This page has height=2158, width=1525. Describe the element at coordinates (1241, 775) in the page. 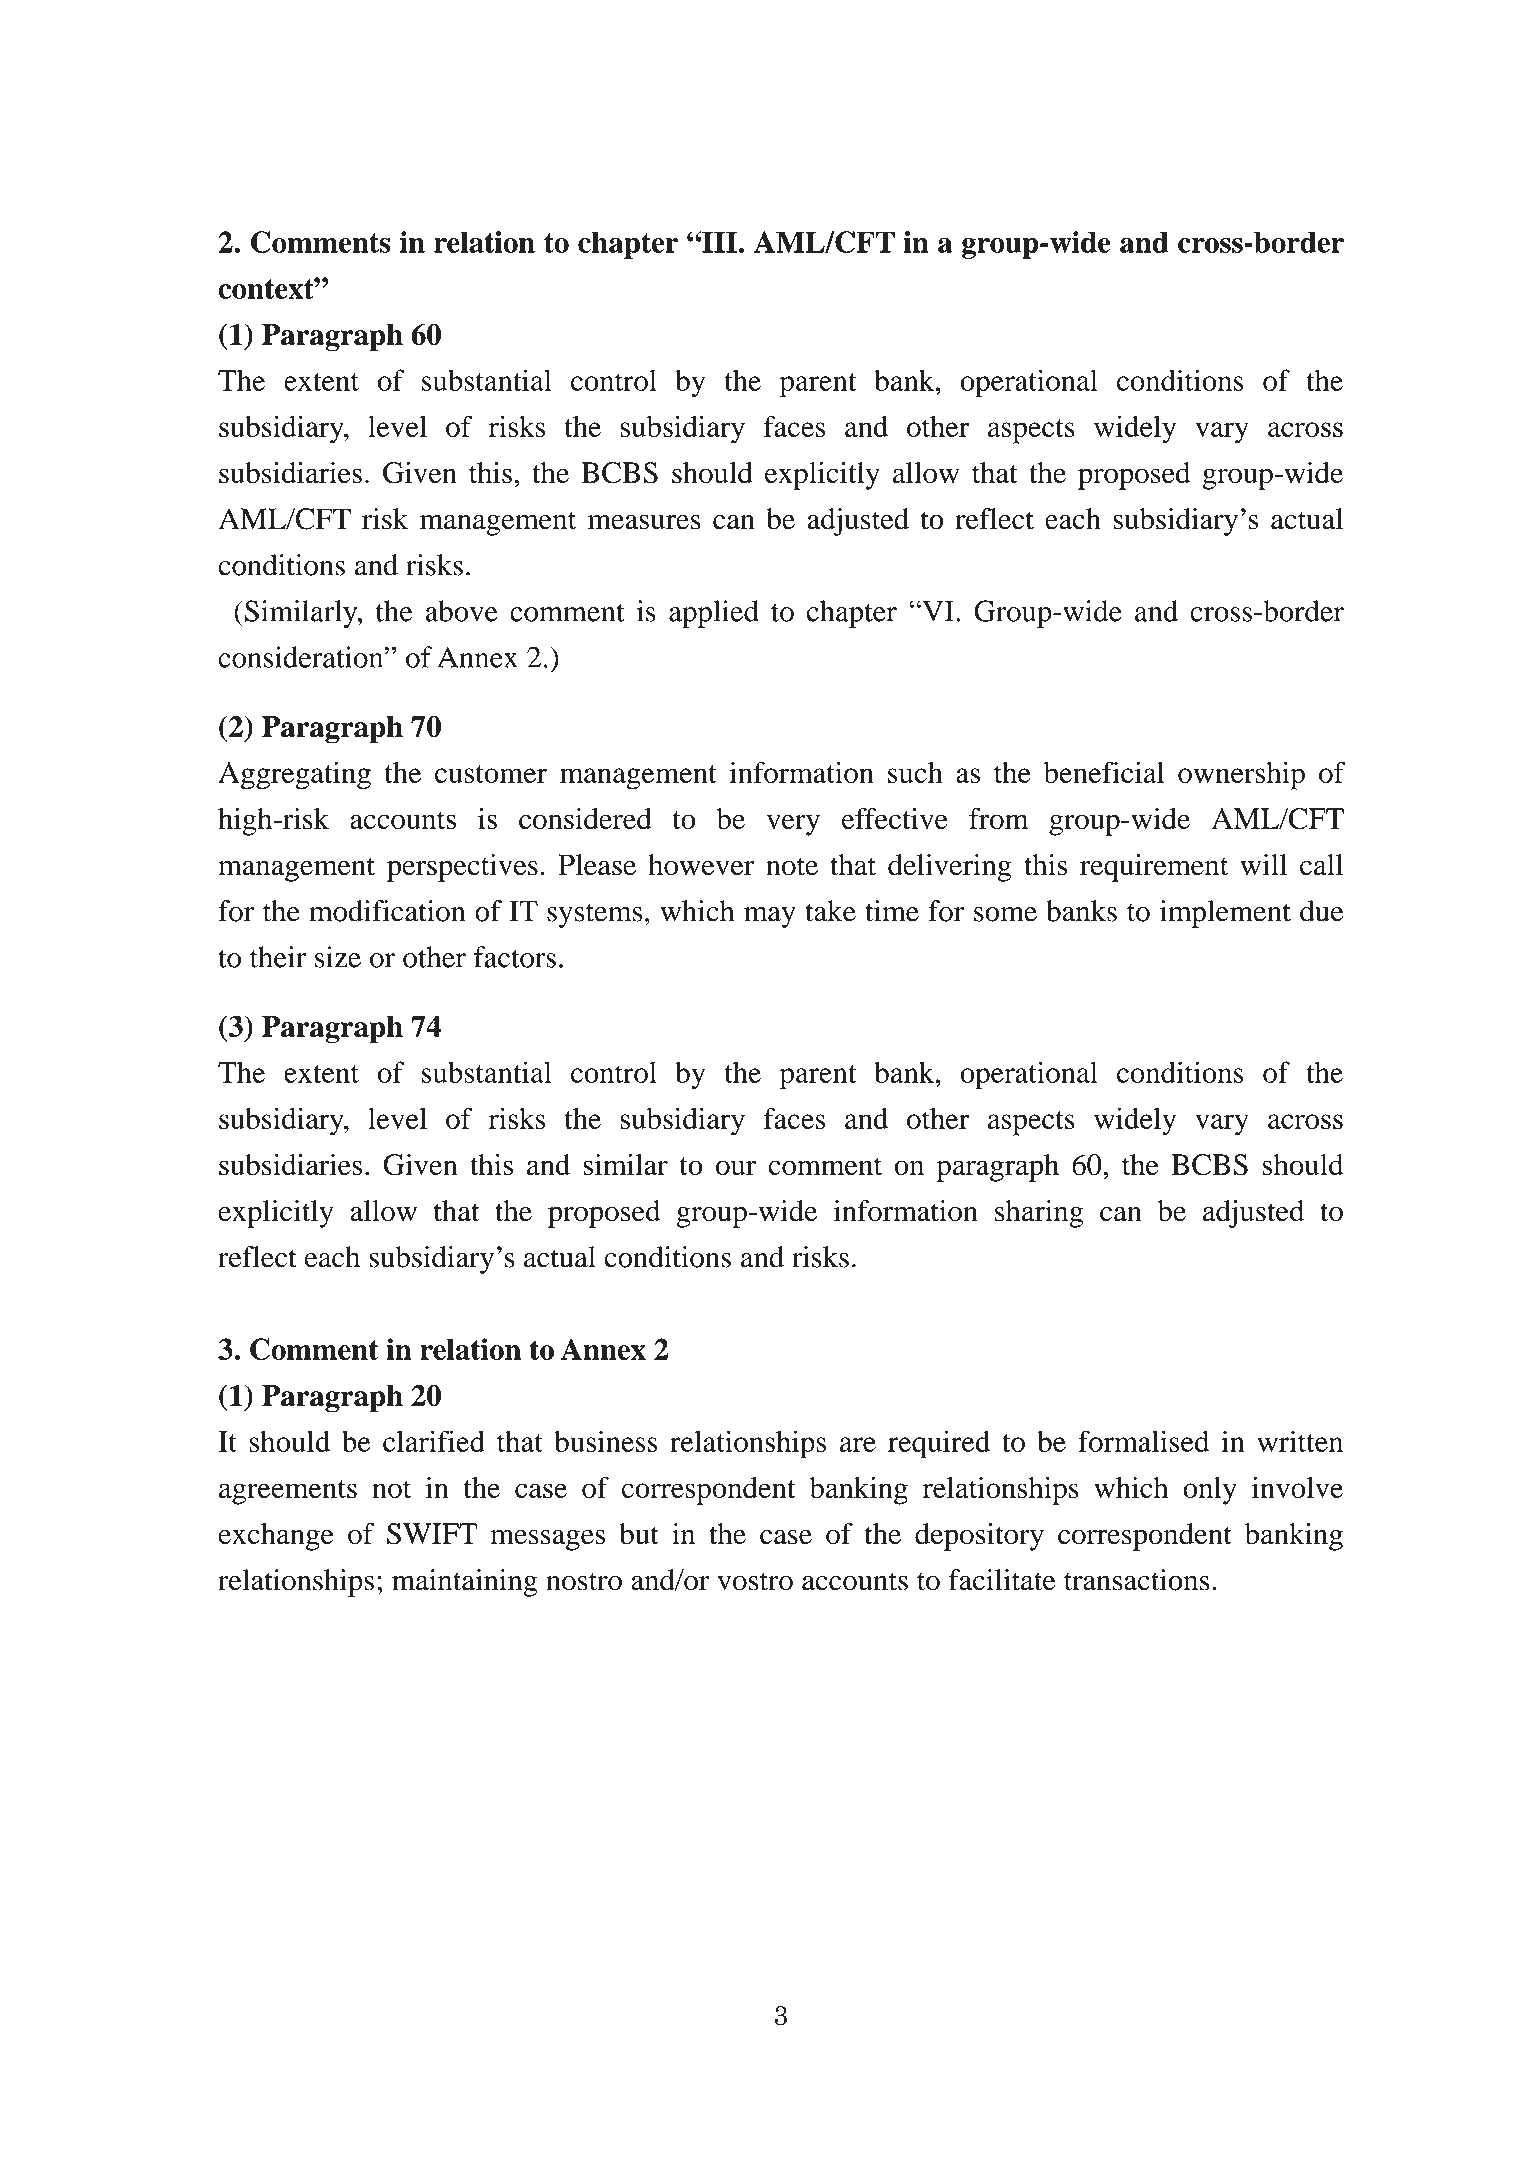

I see `ownership` at that location.
